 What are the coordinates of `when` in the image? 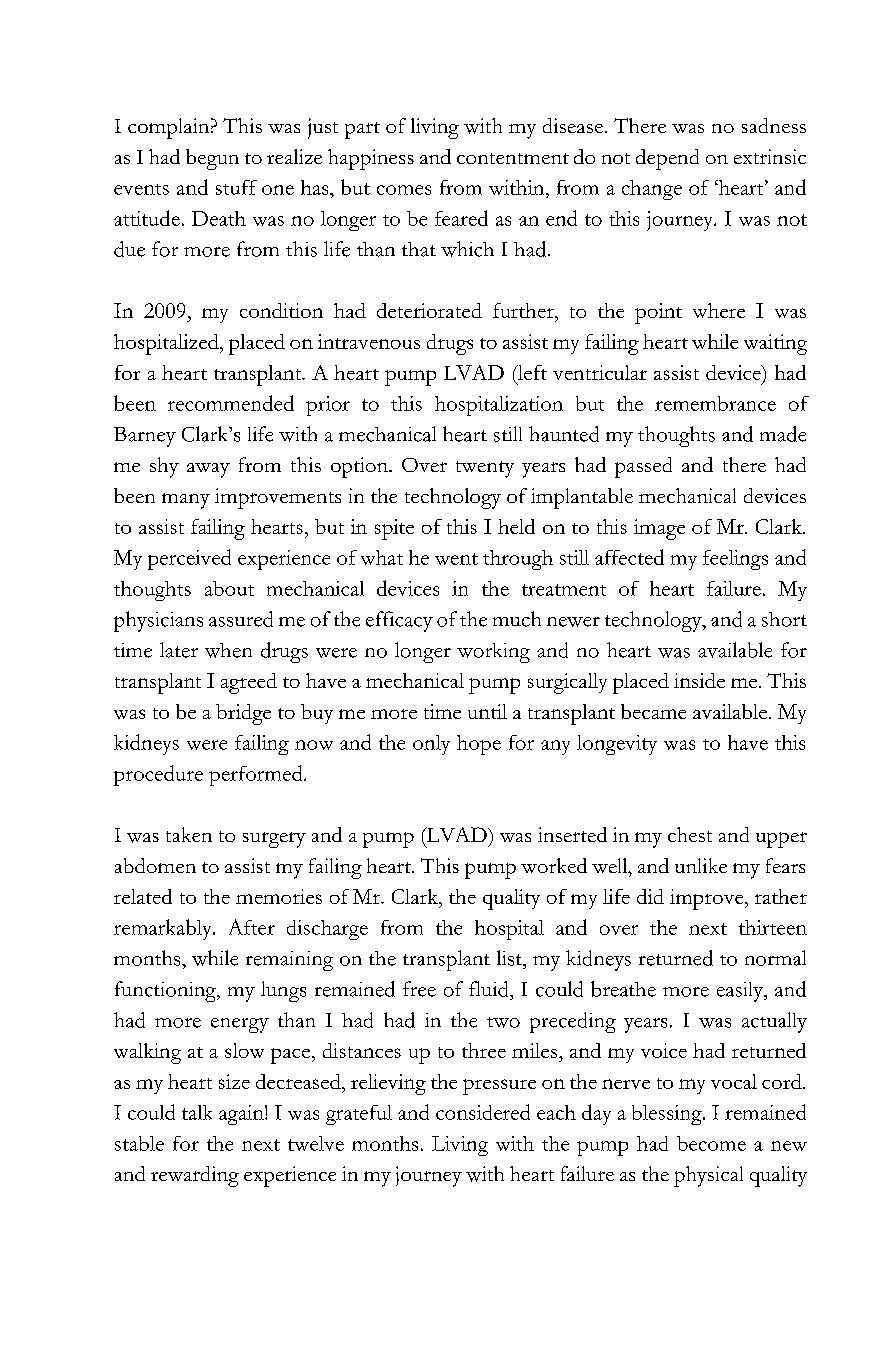 It's located at (228, 650).
